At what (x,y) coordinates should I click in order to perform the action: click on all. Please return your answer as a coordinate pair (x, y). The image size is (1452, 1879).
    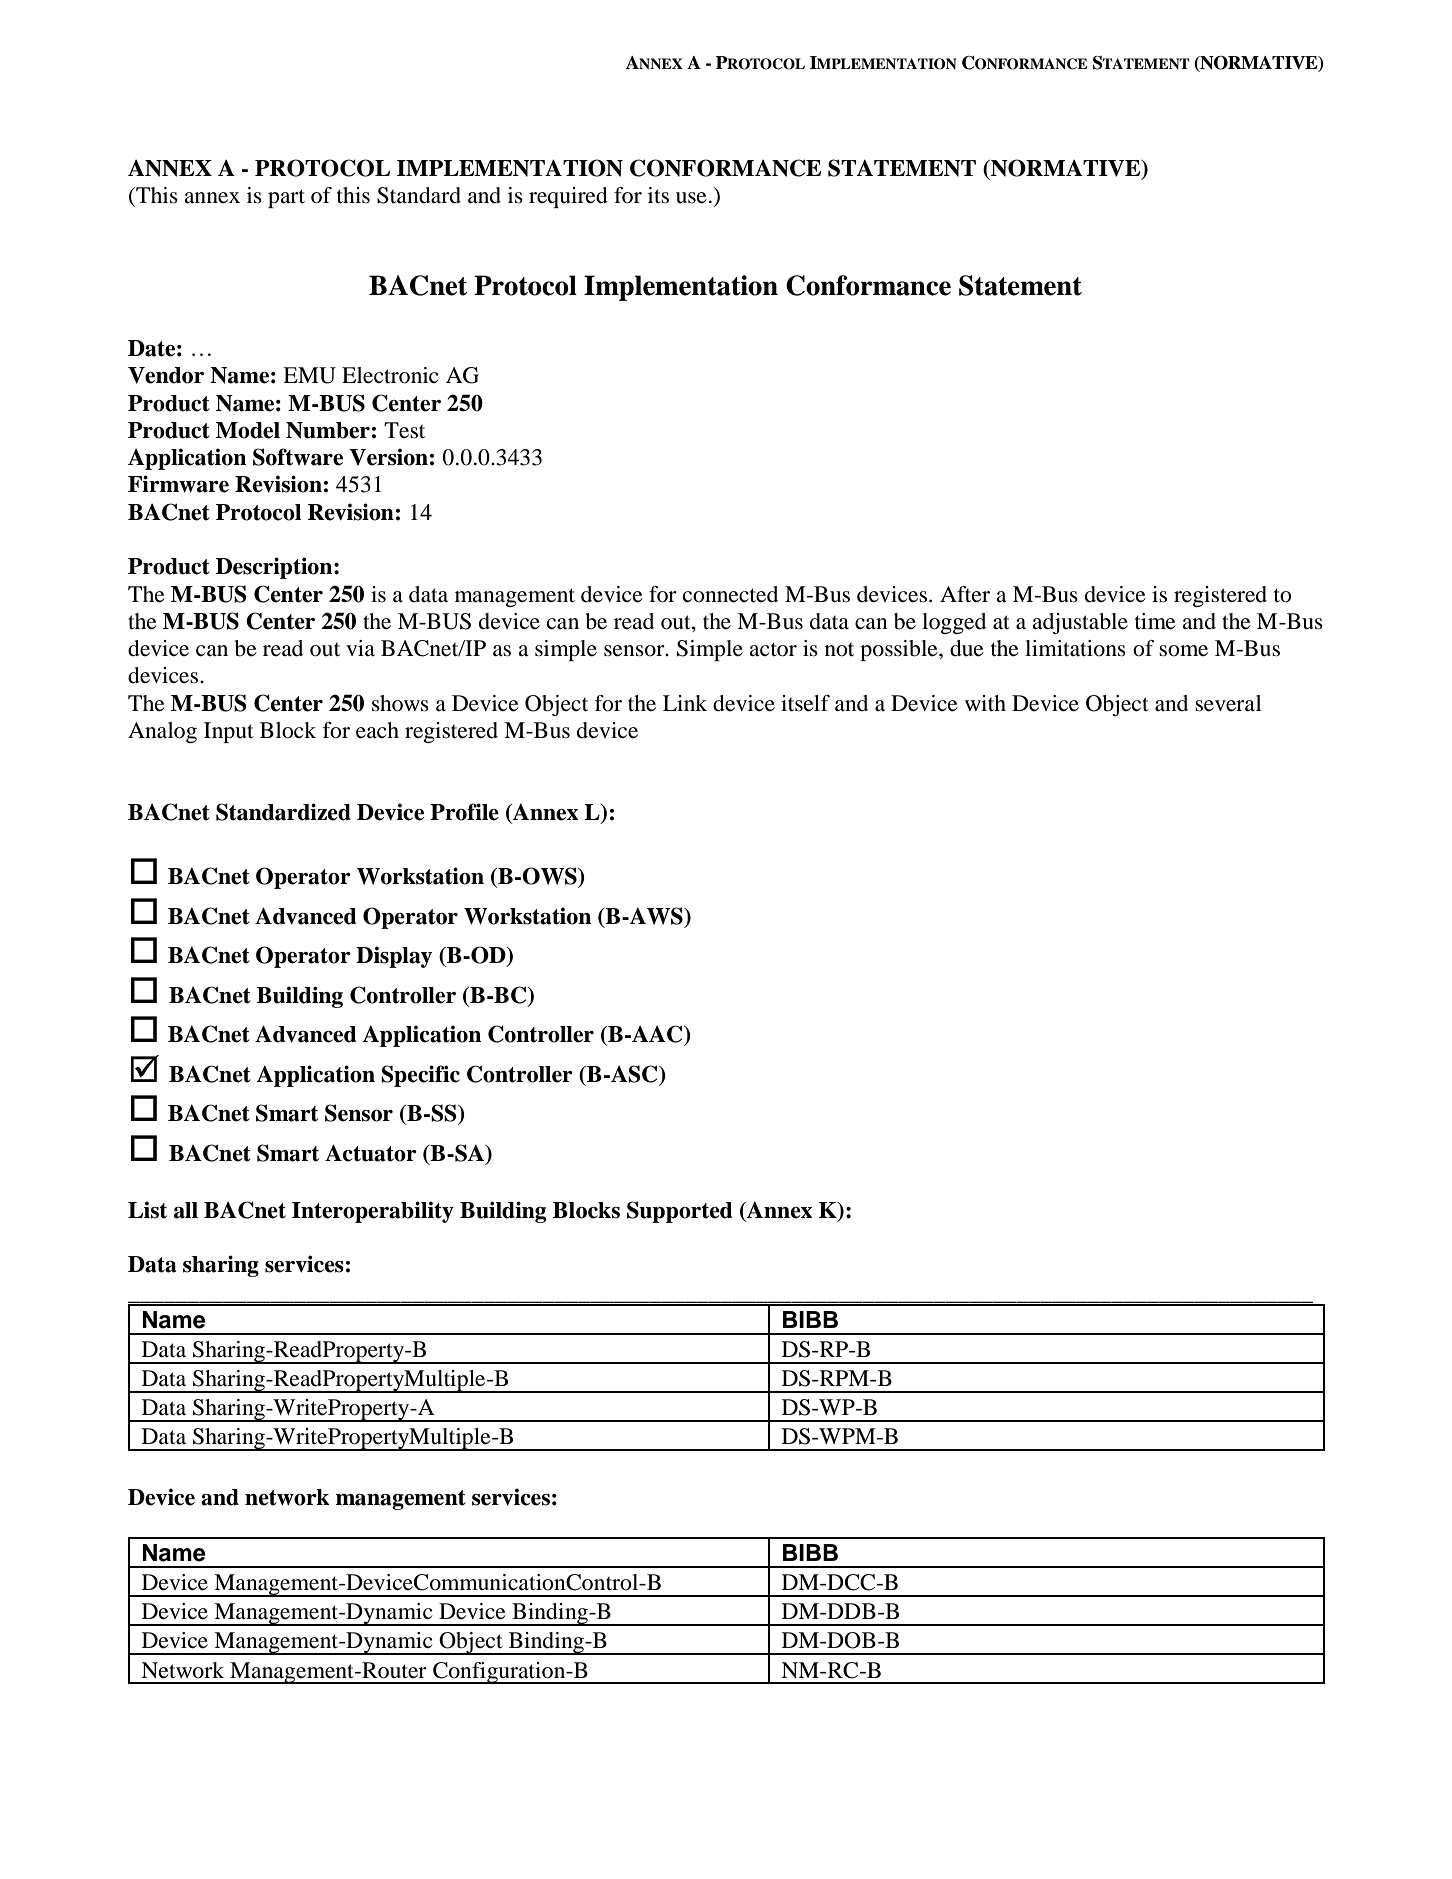
    Looking at the image, I should click on (186, 1210).
